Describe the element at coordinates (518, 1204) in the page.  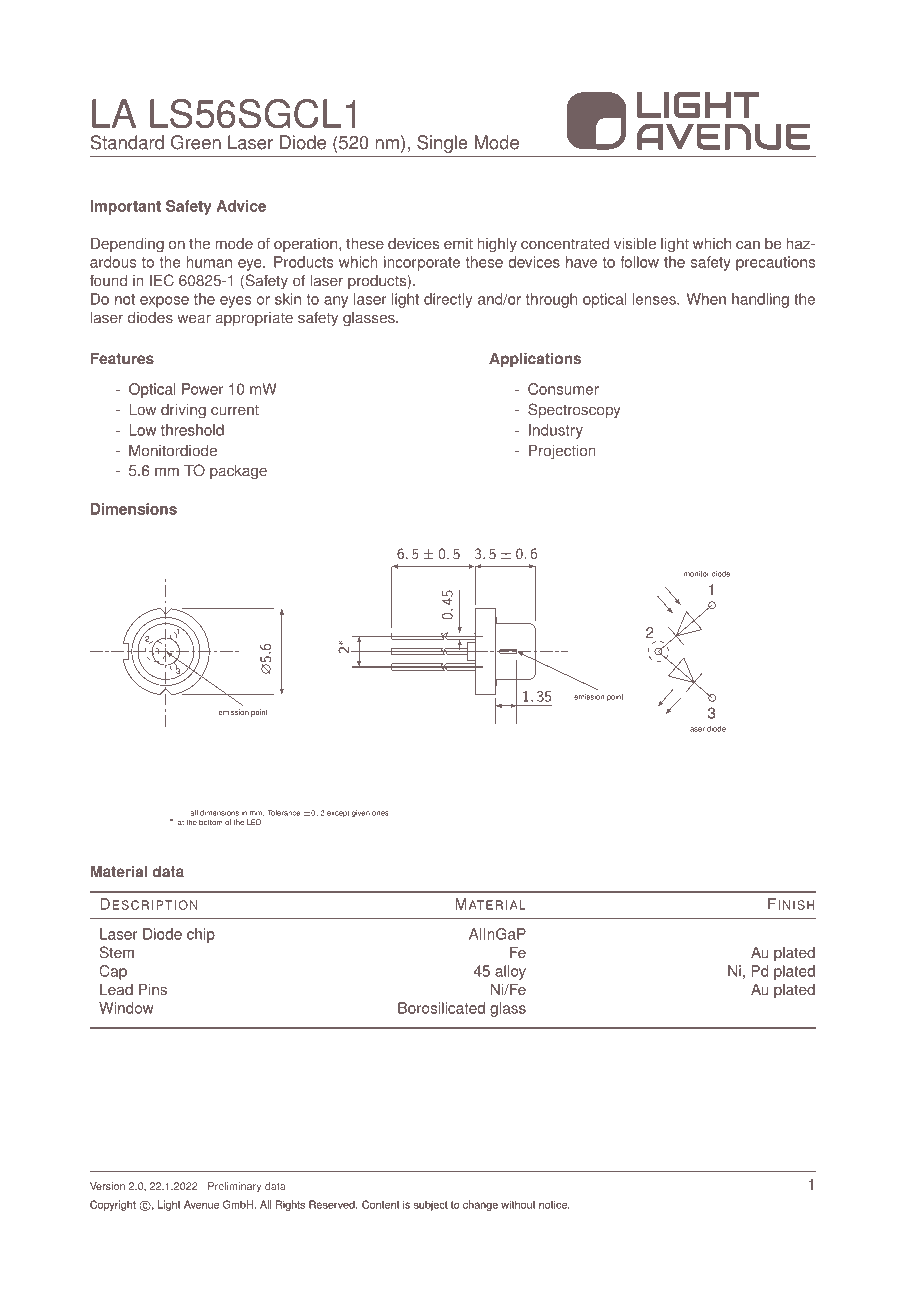
I see `without` at that location.
